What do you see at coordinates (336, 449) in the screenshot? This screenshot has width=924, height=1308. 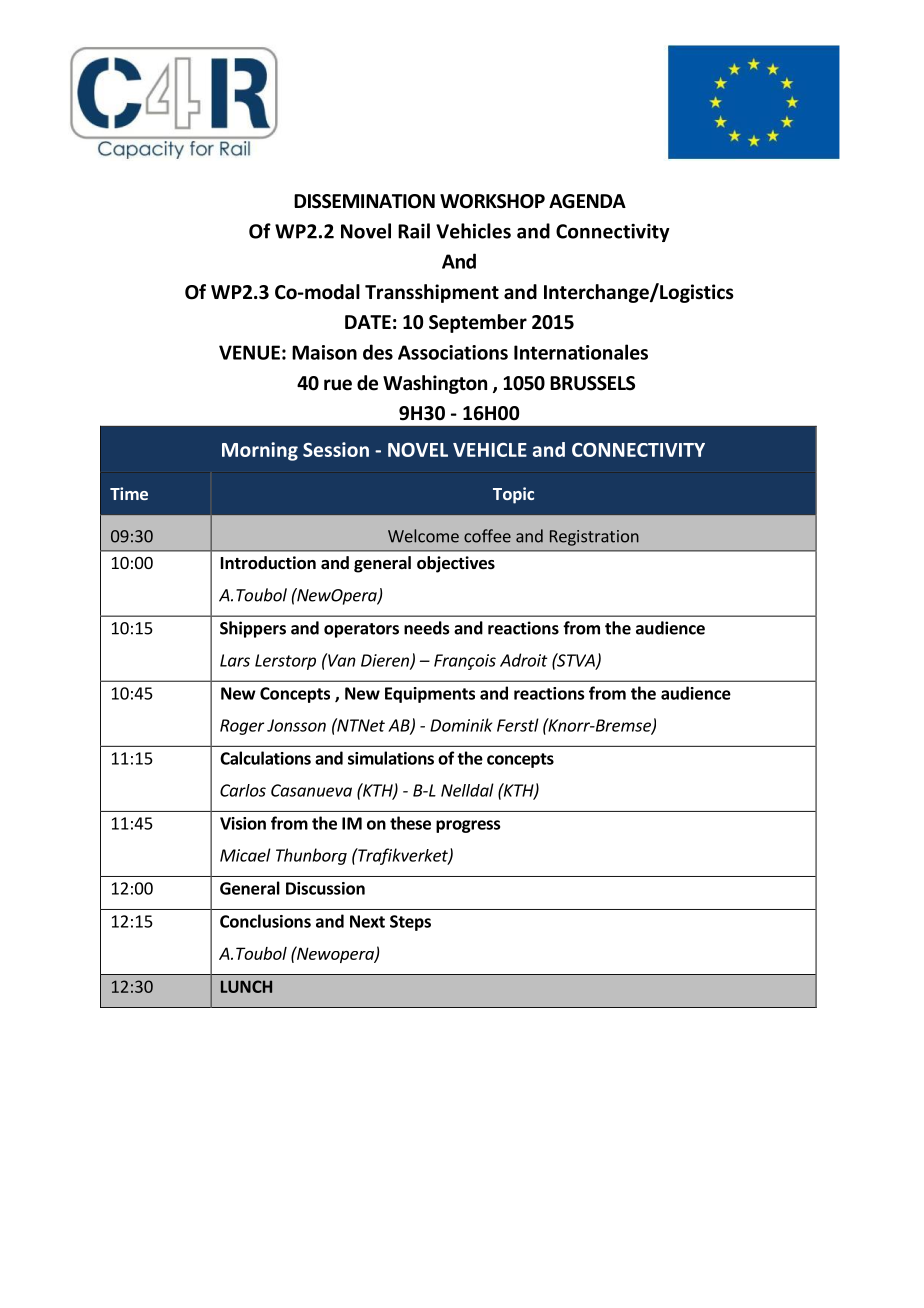 I see `Session` at bounding box center [336, 449].
